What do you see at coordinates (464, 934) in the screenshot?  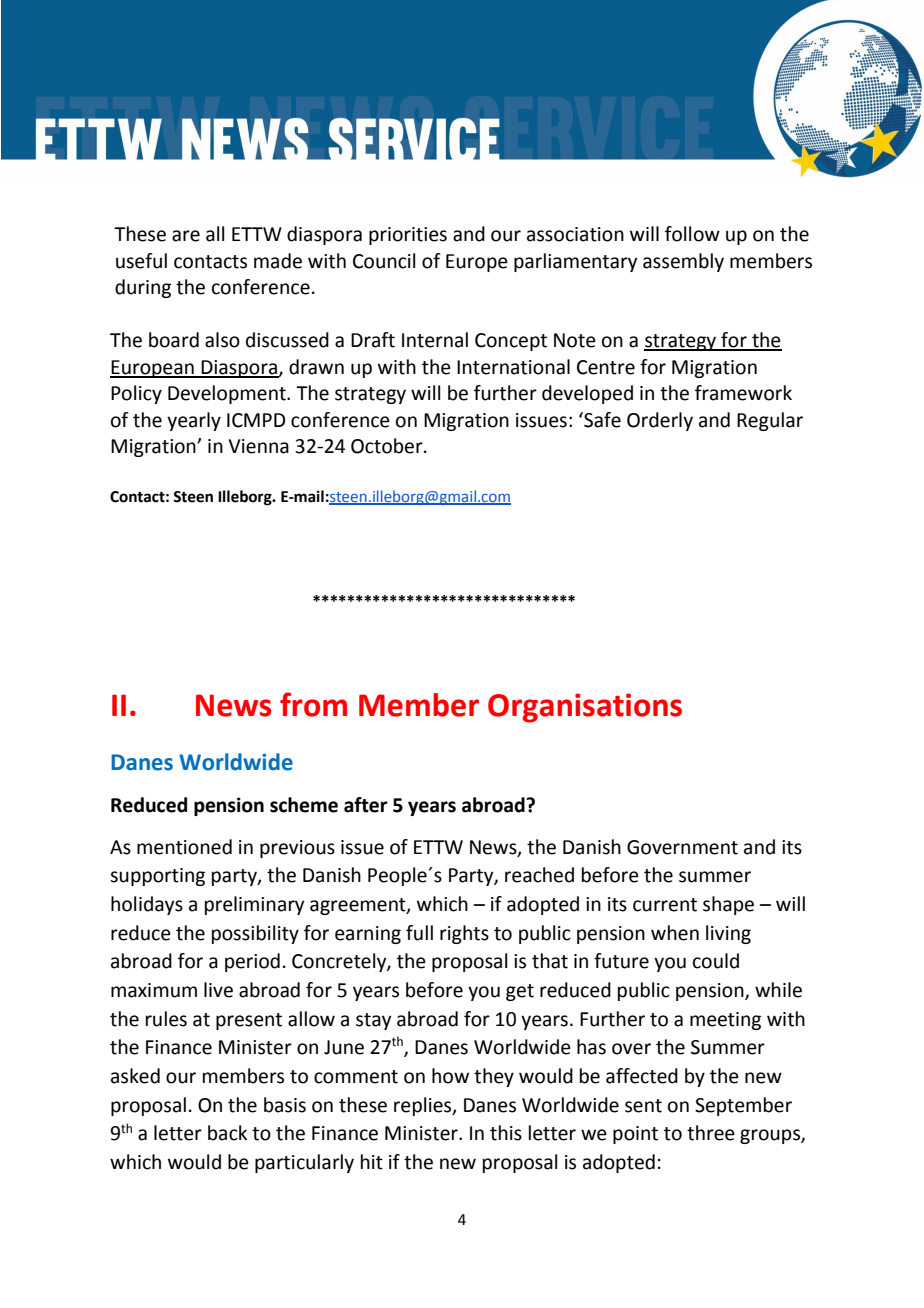 I see `rights` at bounding box center [464, 934].
